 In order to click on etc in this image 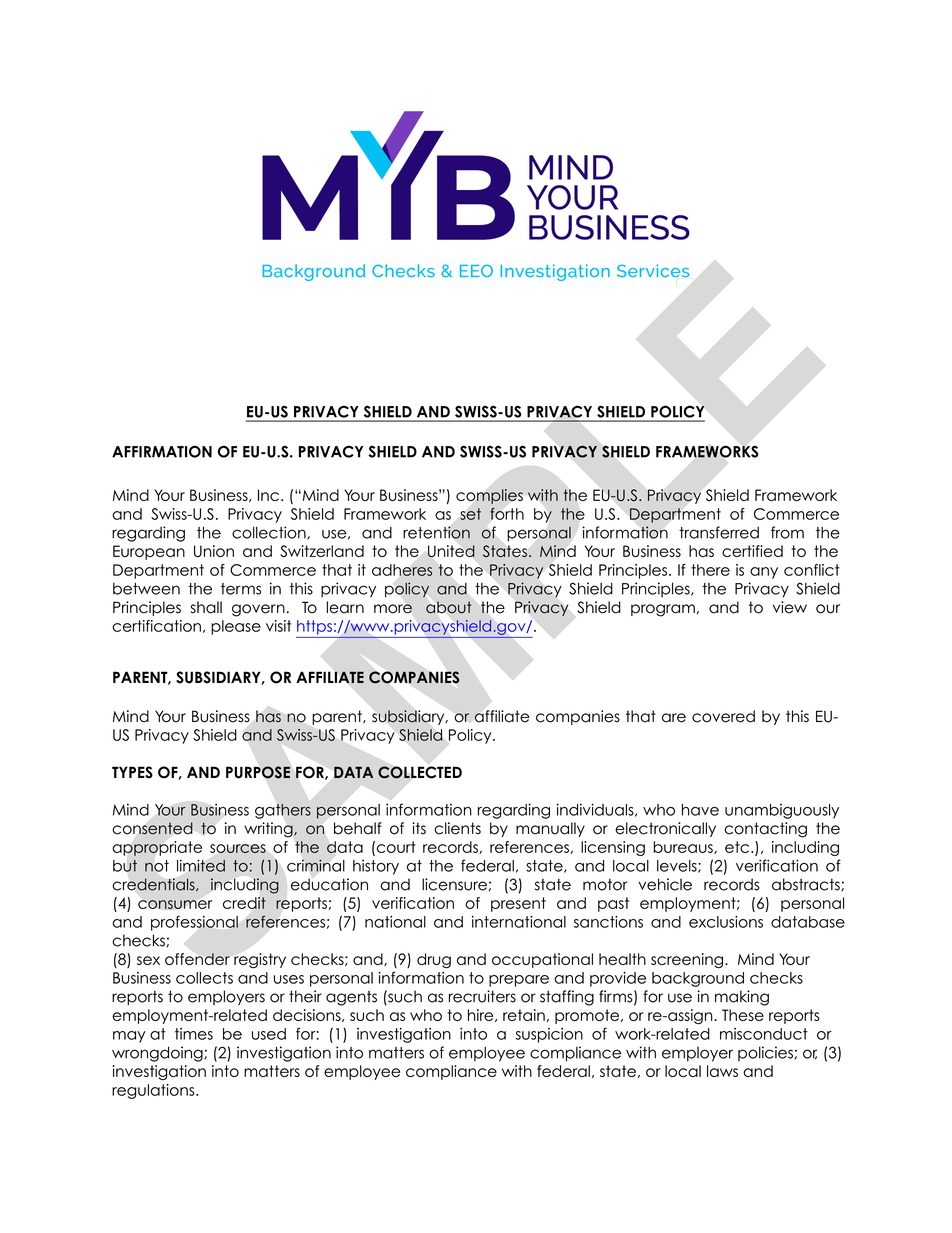, I will do `click(738, 847)`.
